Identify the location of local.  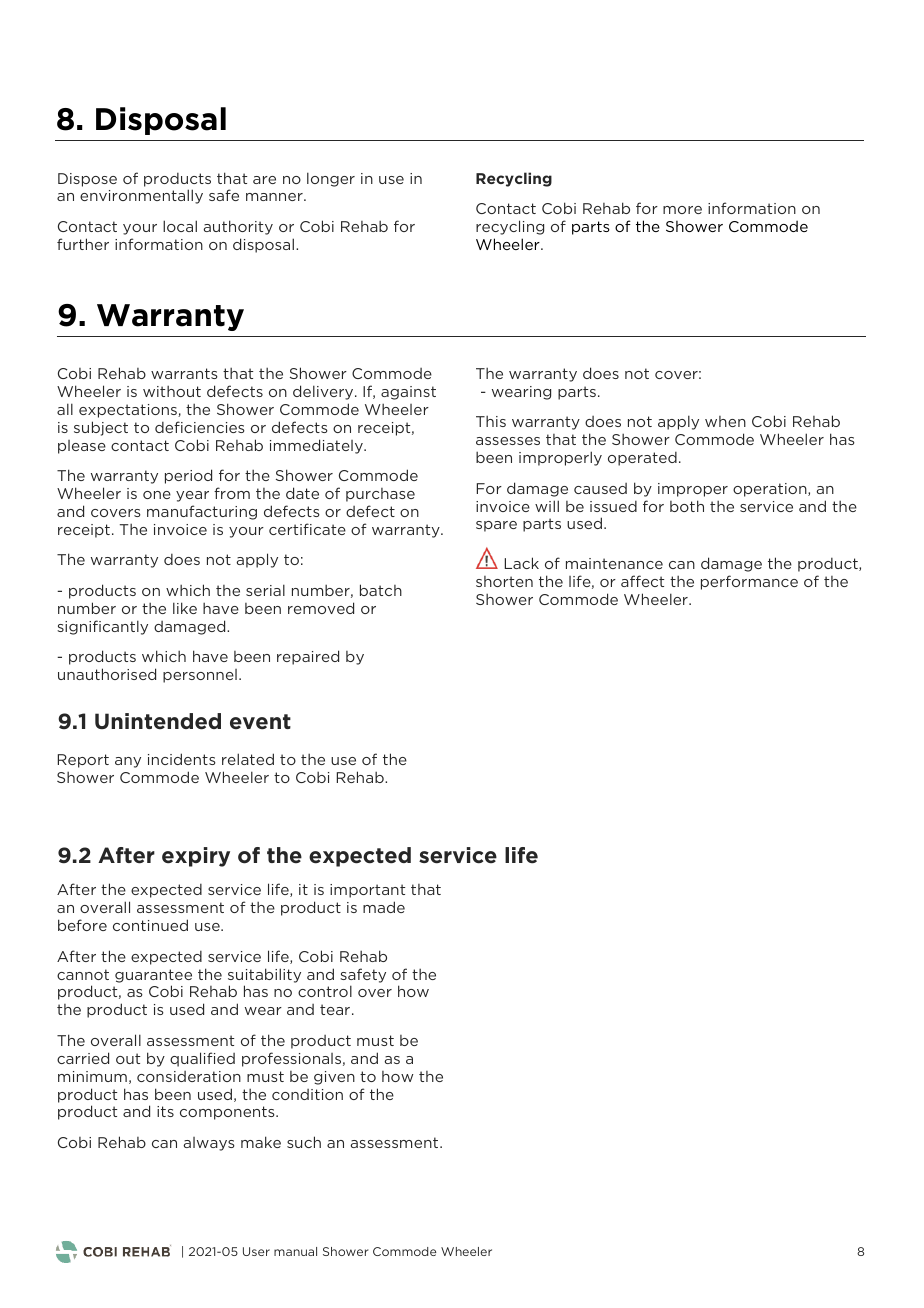
(180, 226).
